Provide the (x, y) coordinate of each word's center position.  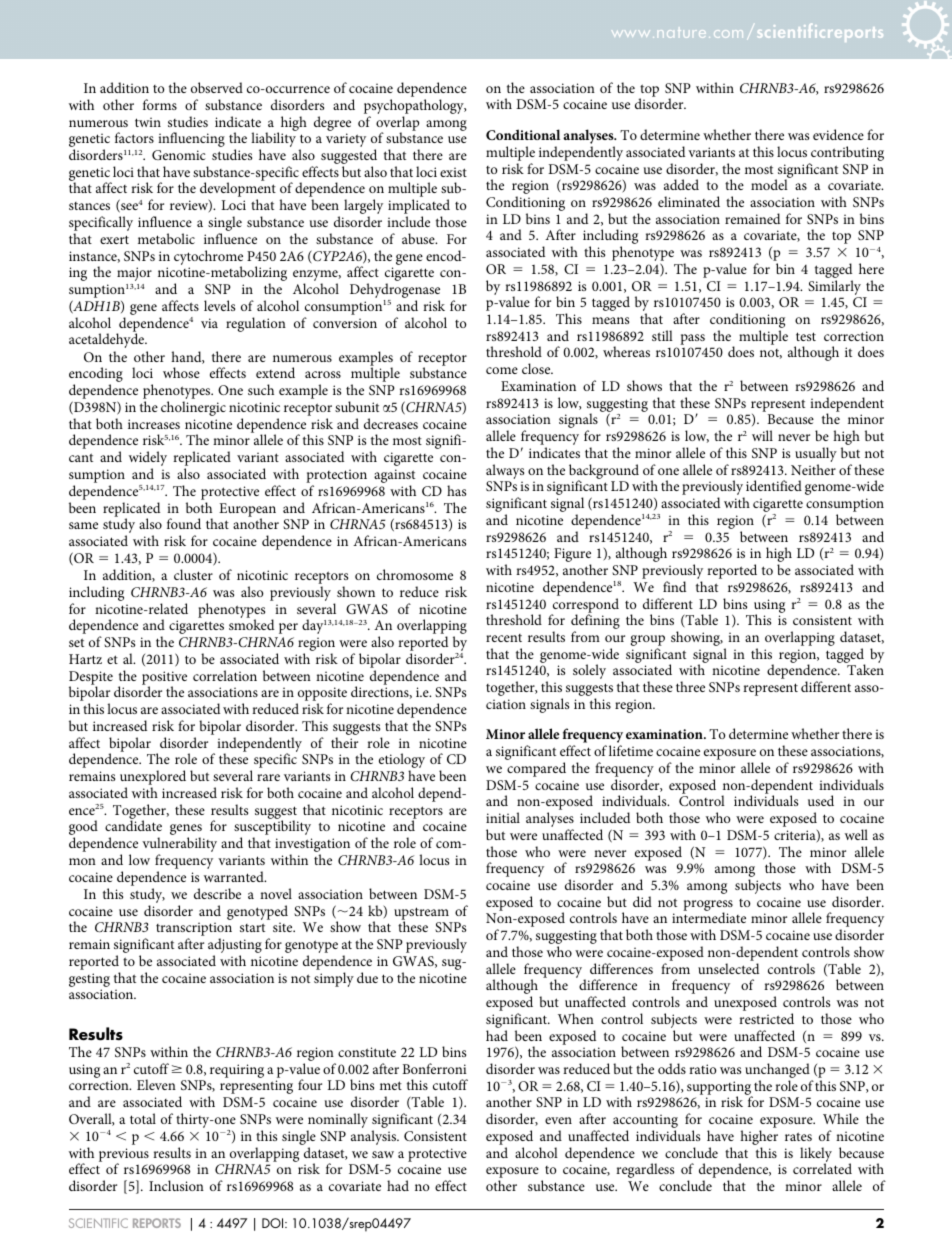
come (502, 370)
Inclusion (176, 1185)
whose (181, 372)
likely (816, 1155)
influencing (191, 139)
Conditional (523, 134)
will (762, 435)
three (690, 686)
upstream (421, 914)
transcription (194, 930)
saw (383, 1154)
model (769, 184)
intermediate (709, 917)
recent (504, 638)
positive (164, 679)
